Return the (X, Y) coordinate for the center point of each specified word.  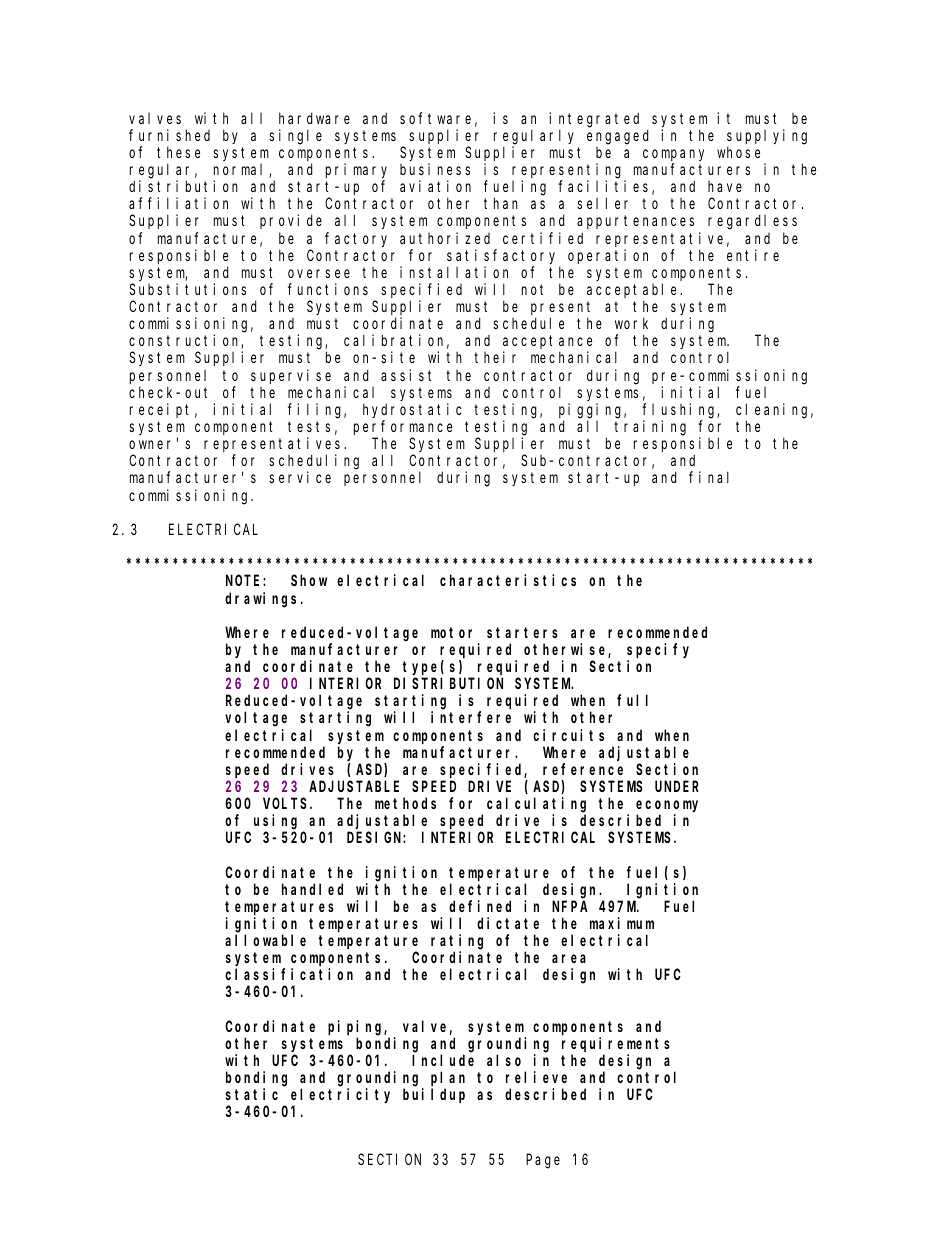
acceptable (634, 290)
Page (543, 1162)
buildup (434, 1095)
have (725, 186)
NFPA (570, 906)
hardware (314, 118)
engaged (618, 137)
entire (753, 255)
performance (403, 427)
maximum (622, 923)
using (275, 822)
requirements (616, 1044)
